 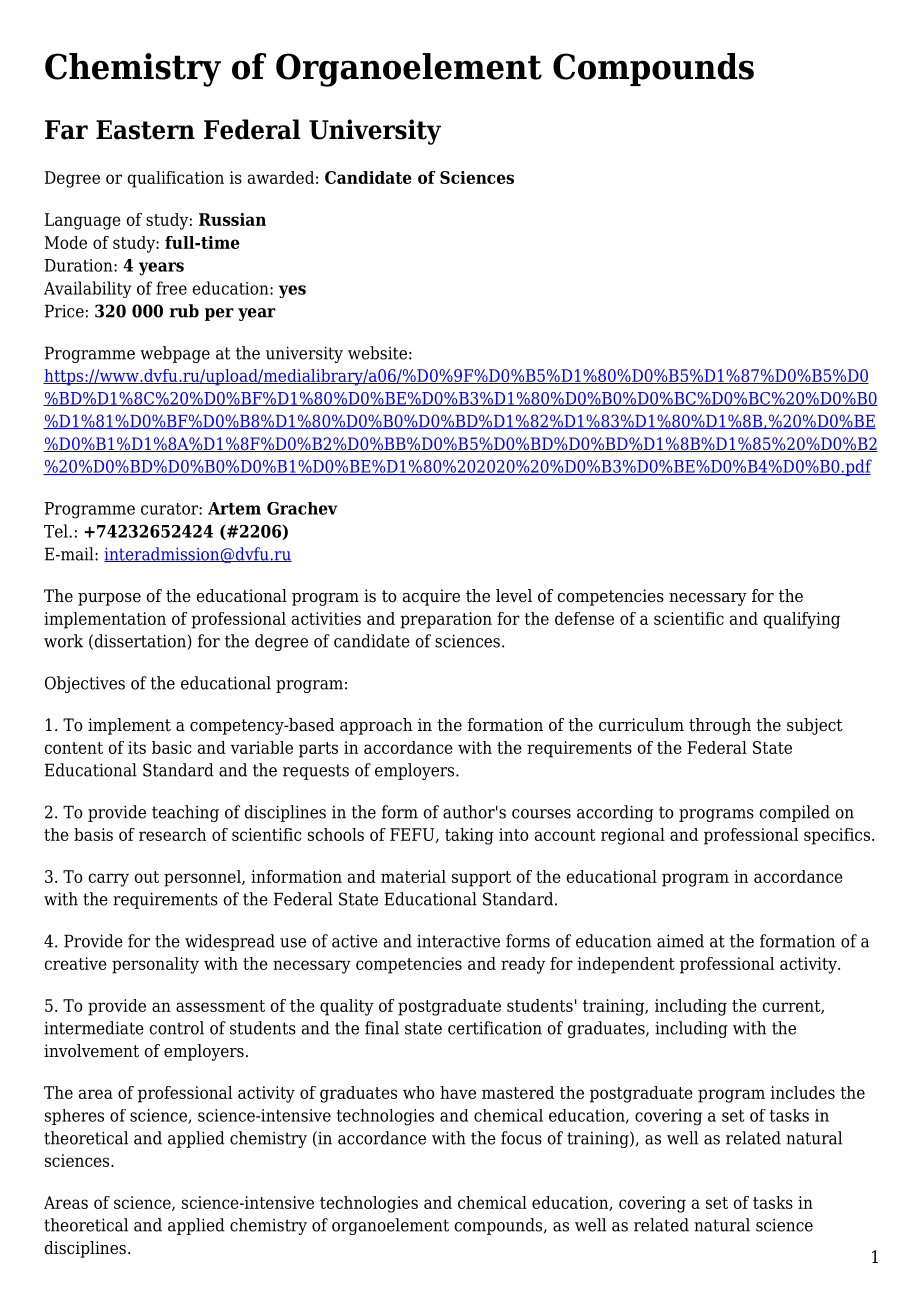 What do you see at coordinates (292, 291) in the image?
I see `yes` at bounding box center [292, 291].
